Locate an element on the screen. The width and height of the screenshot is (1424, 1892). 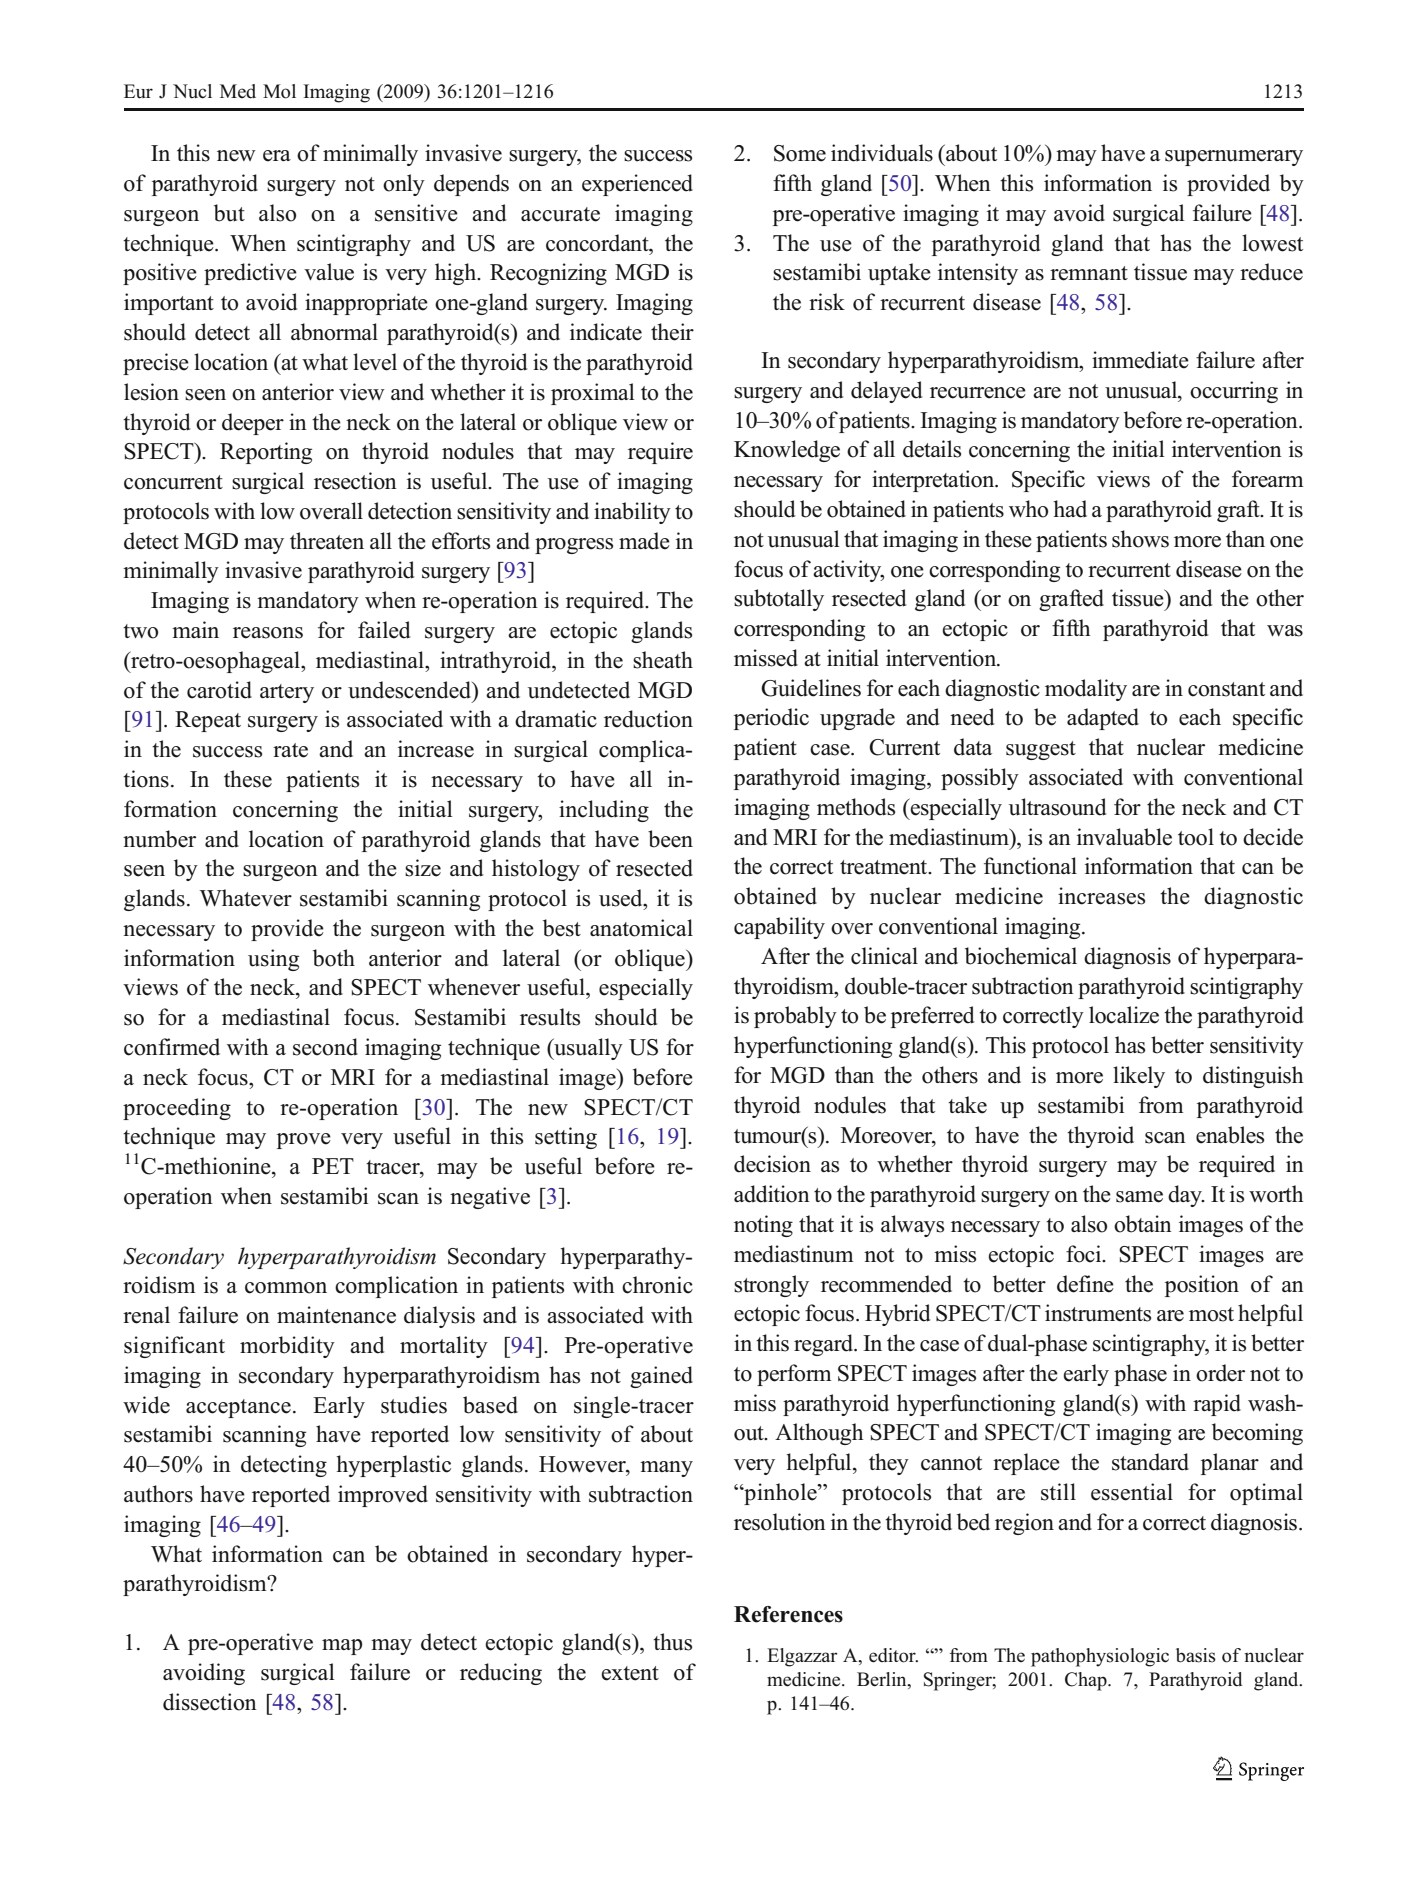
basis is located at coordinates (1196, 1655).
